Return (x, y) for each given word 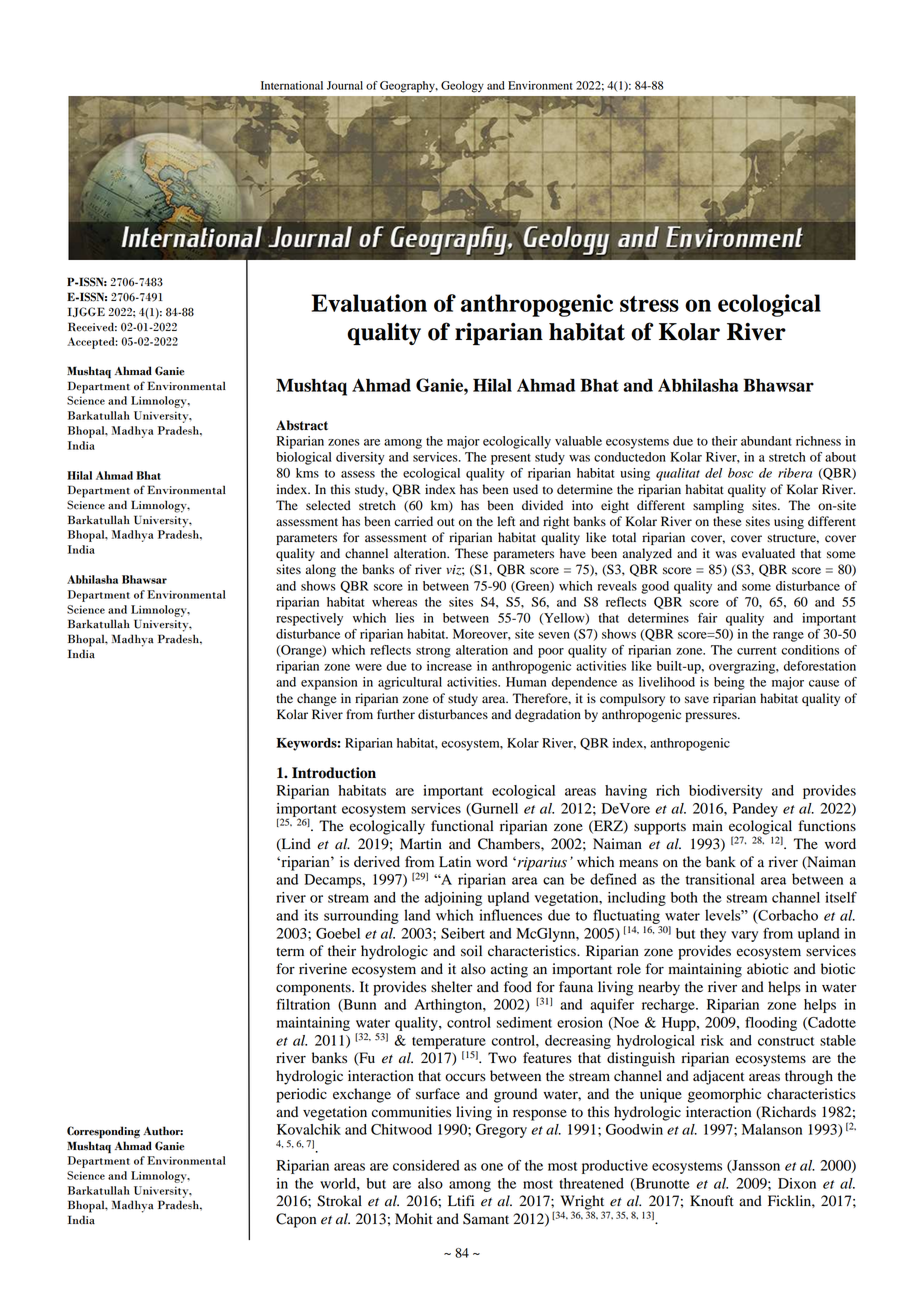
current (756, 651)
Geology (462, 87)
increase (449, 666)
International (292, 85)
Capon (296, 1220)
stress (649, 304)
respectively (309, 619)
